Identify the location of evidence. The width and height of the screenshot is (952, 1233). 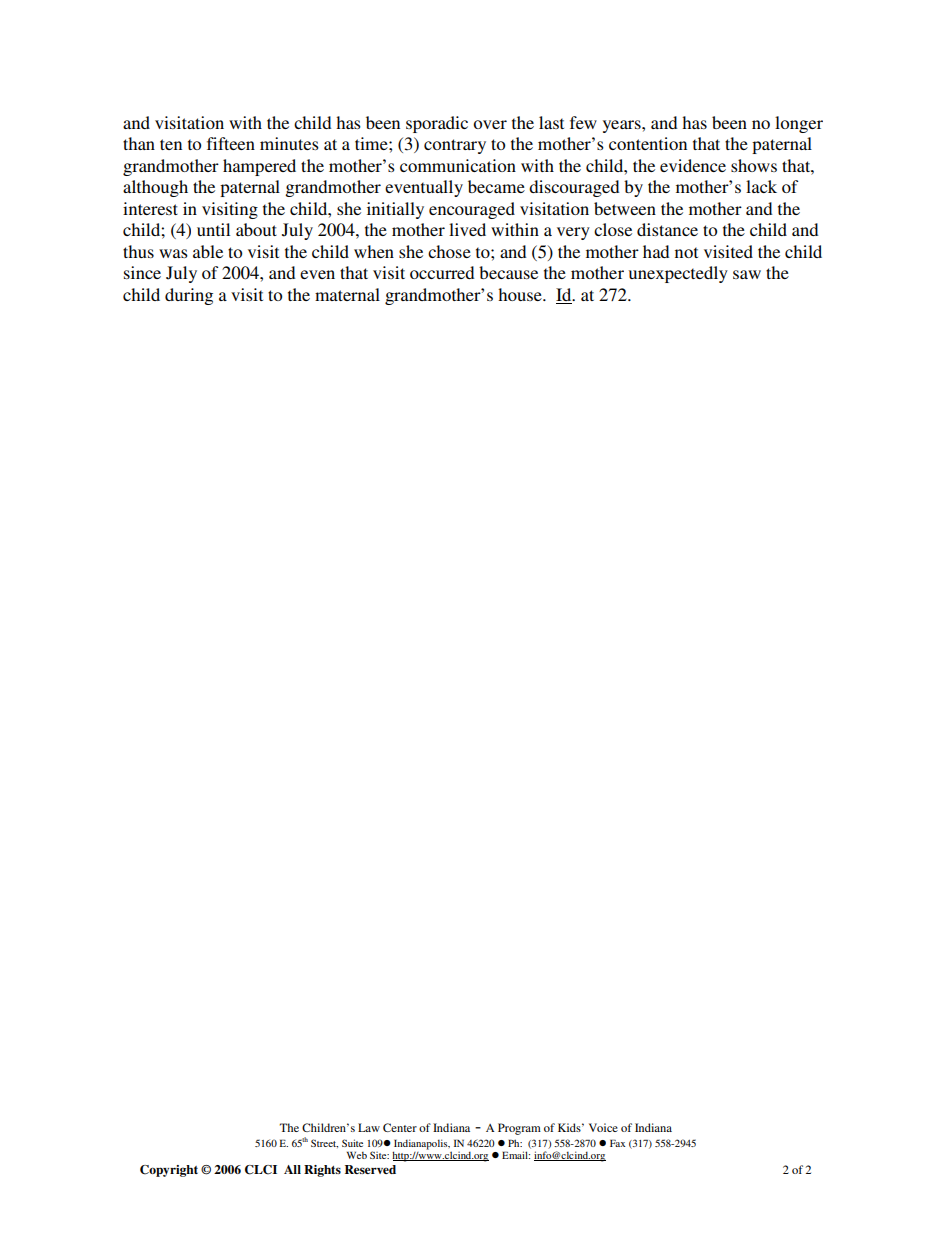
(693, 165).
